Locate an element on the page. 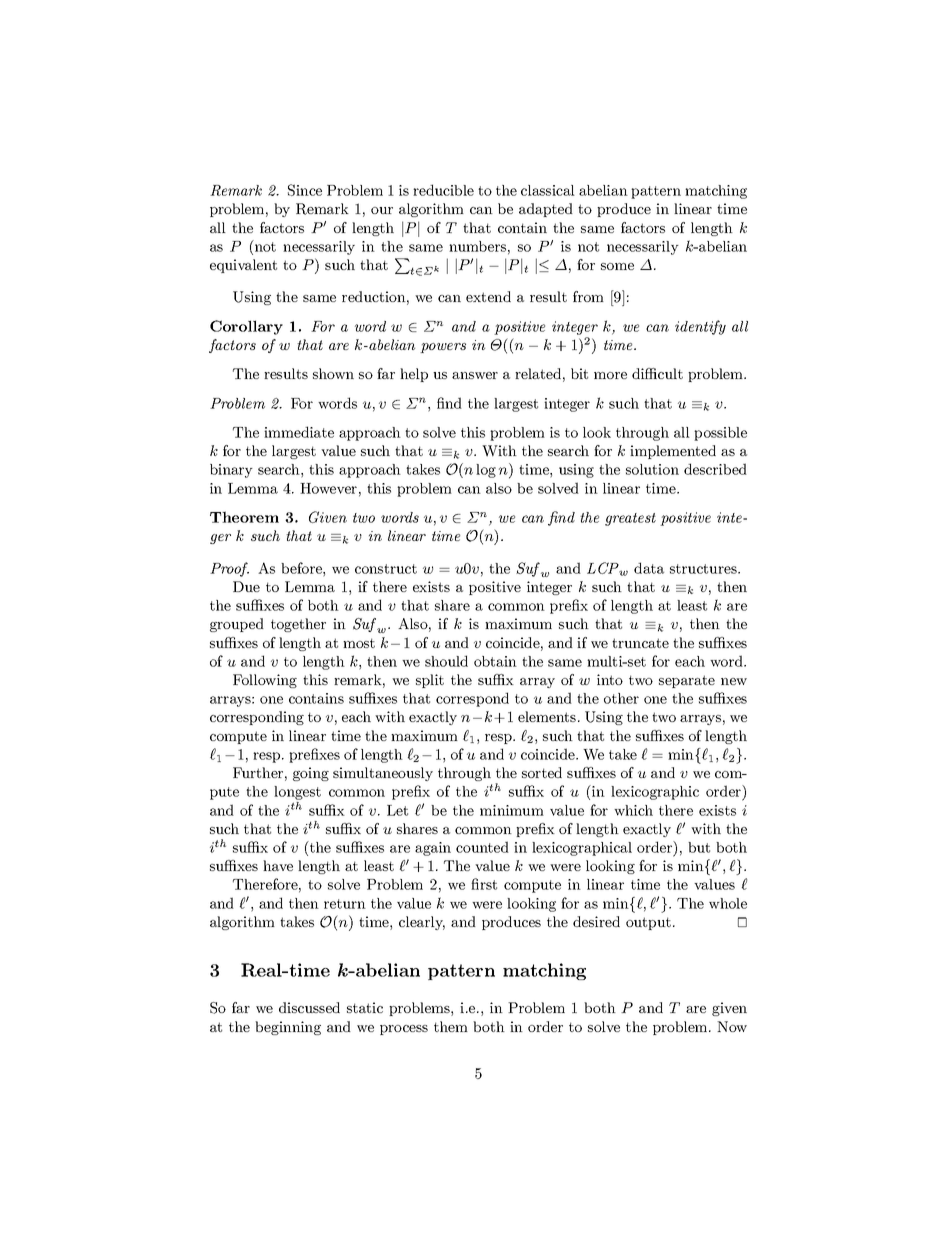 The height and width of the image is (1233, 952). some is located at coordinates (617, 266).
